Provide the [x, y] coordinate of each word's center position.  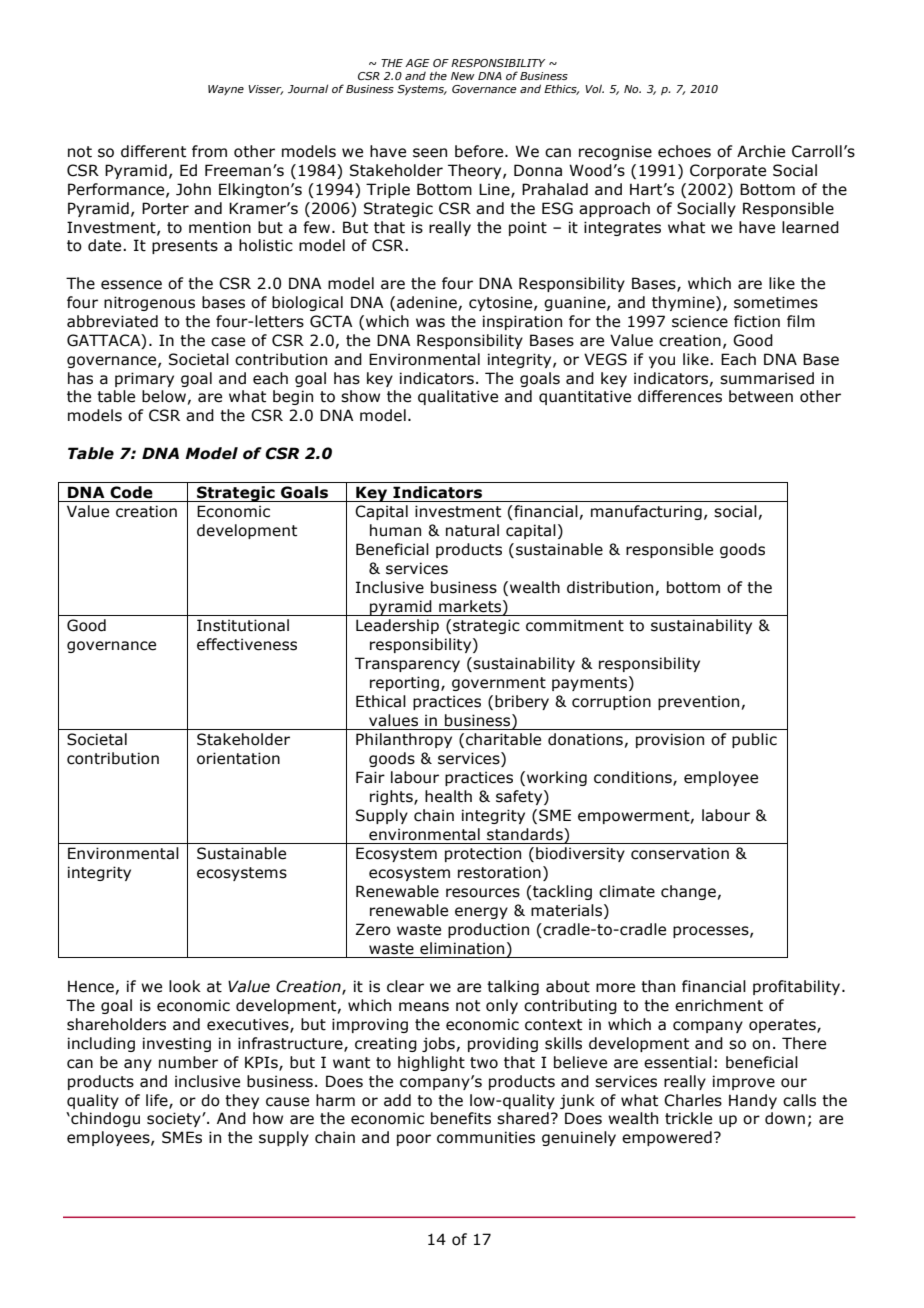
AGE [417, 63]
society [175, 1119]
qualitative [458, 397]
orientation [238, 758]
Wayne [226, 90]
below [164, 396]
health [448, 796]
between [761, 396]
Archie [761, 151]
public [754, 740]
